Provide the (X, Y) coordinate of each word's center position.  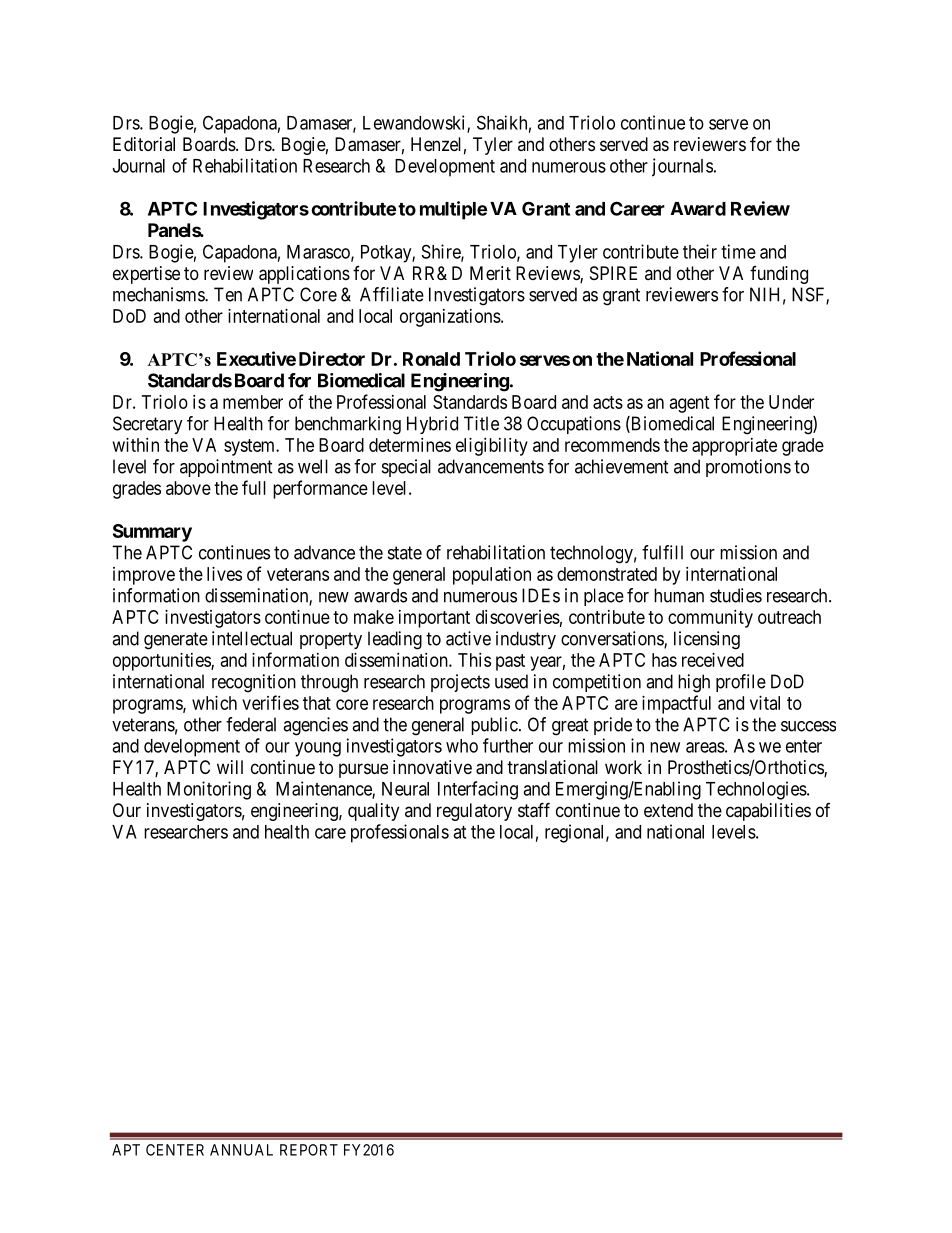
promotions (748, 468)
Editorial (144, 144)
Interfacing (478, 790)
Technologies (757, 790)
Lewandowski (415, 123)
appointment (226, 468)
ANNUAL (241, 1150)
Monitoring (209, 790)
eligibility (492, 447)
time (738, 251)
